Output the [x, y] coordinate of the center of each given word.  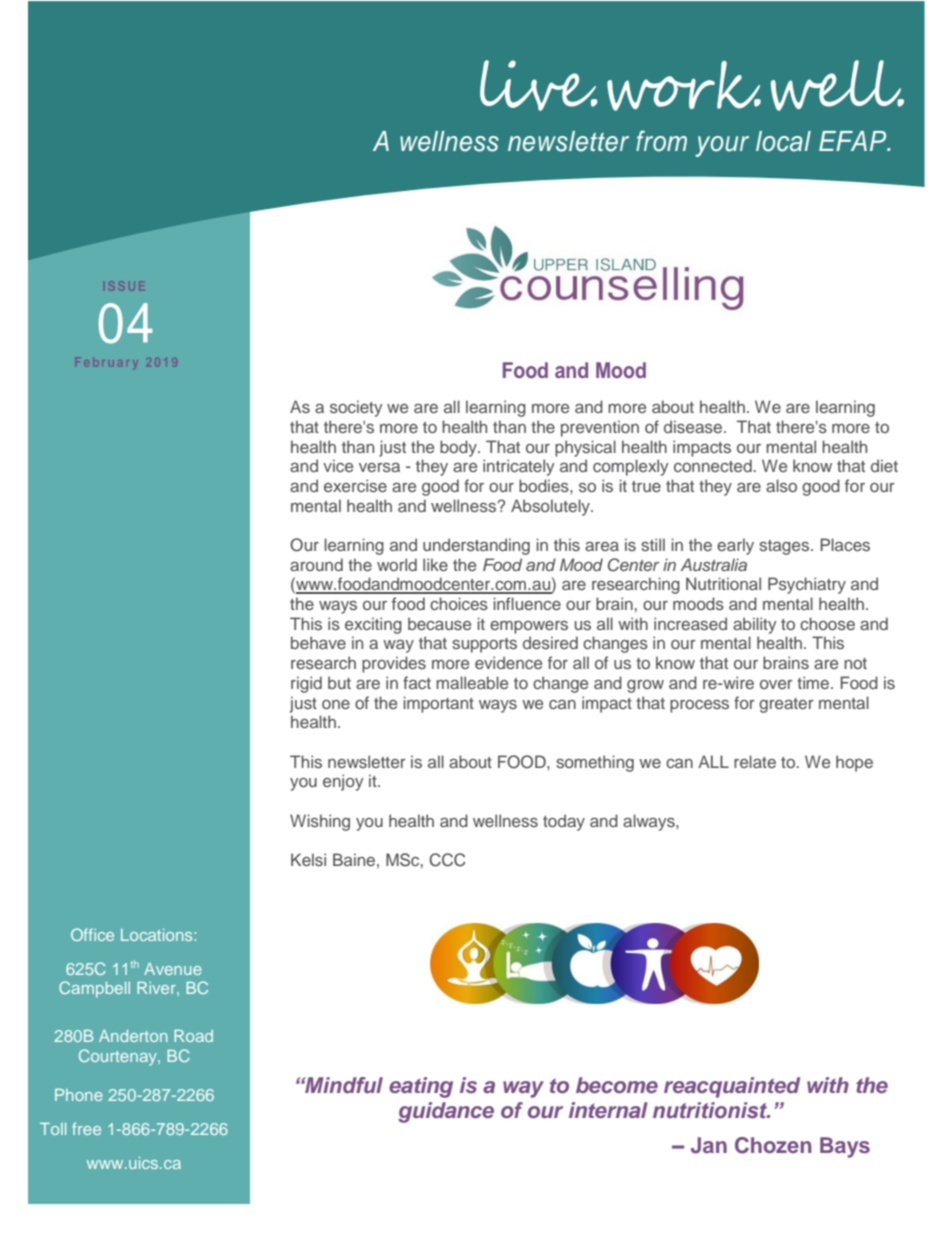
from [661, 141]
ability [755, 625]
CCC [447, 860]
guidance [446, 1112]
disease [693, 426]
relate [755, 761]
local [783, 141]
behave [318, 642]
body [459, 448]
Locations [158, 935]
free [86, 1128]
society [356, 408]
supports [484, 645]
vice [338, 465]
